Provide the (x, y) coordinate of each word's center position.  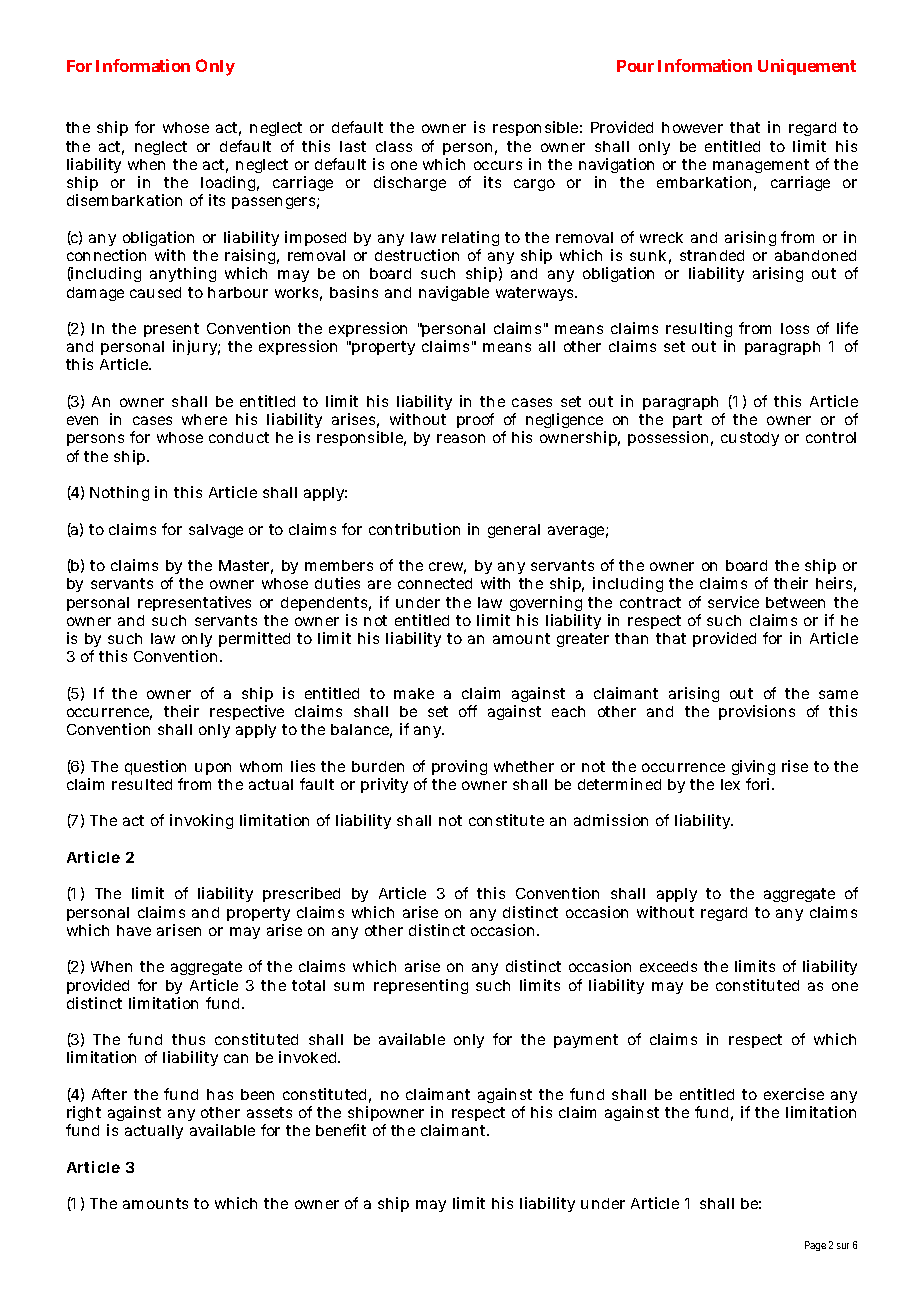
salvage (216, 531)
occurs (498, 165)
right (84, 1115)
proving (459, 767)
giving (753, 769)
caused (155, 292)
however (692, 127)
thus (188, 1039)
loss (795, 328)
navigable (454, 293)
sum (349, 986)
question (155, 767)
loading (230, 185)
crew (447, 568)
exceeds (668, 966)
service (733, 602)
